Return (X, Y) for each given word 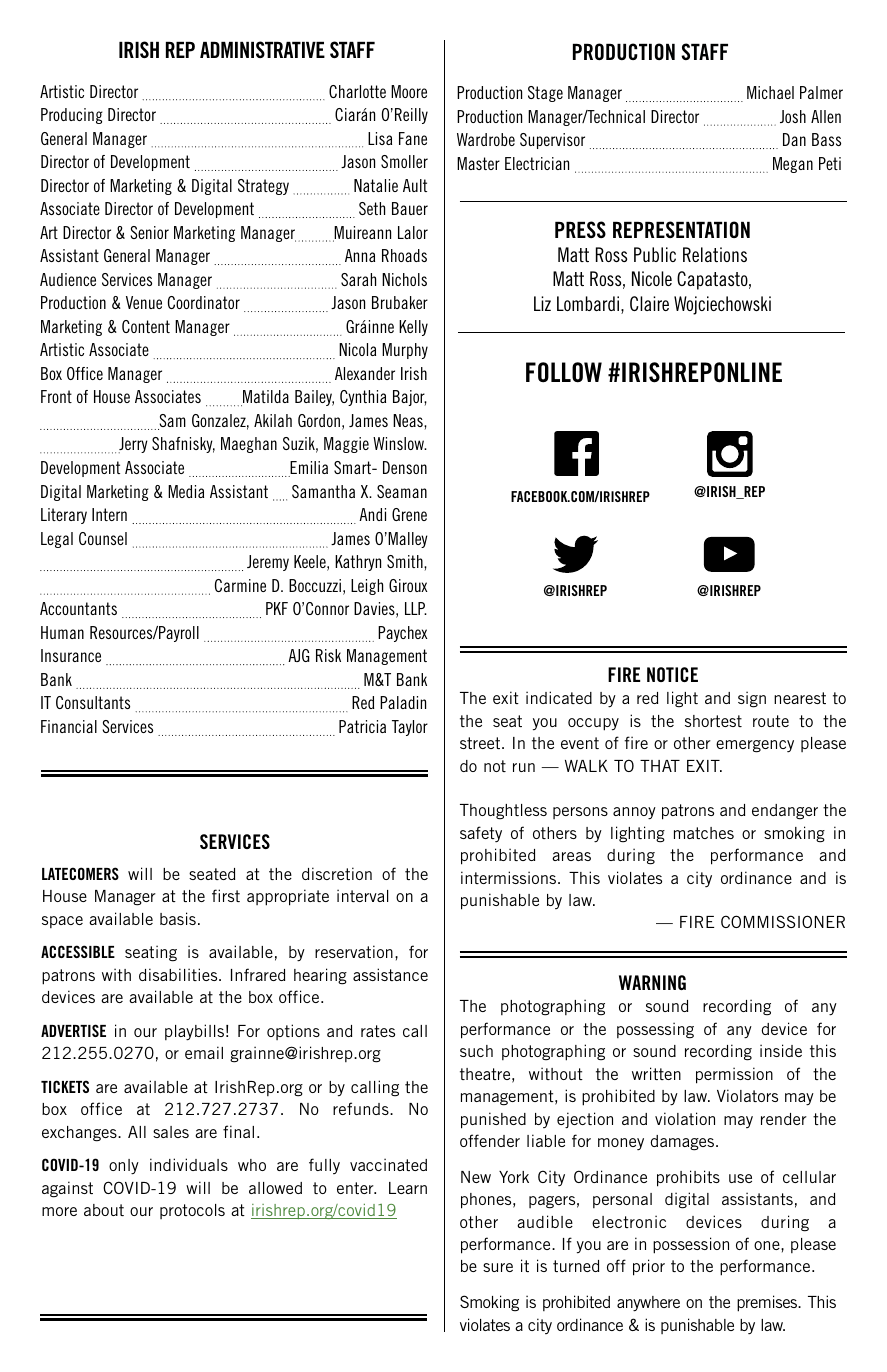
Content (146, 326)
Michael (770, 92)
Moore (409, 91)
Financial (69, 726)
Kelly (413, 328)
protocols (192, 1211)
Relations (715, 254)
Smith (406, 561)
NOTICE (672, 674)
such (476, 1051)
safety (481, 834)
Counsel (103, 538)
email (204, 1052)
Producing (72, 116)
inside (781, 1050)
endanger (785, 812)
